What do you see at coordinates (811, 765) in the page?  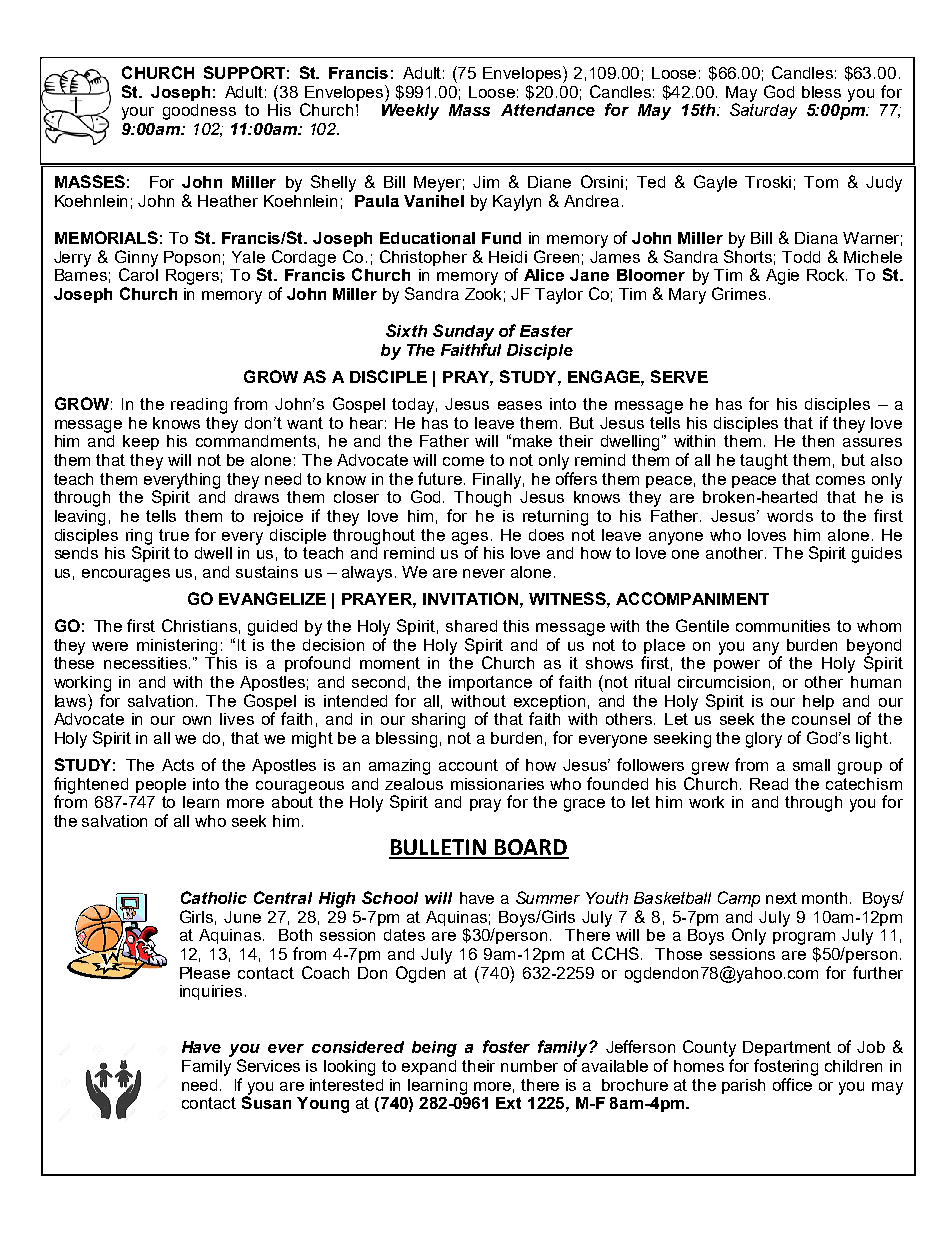 I see `small` at bounding box center [811, 765].
